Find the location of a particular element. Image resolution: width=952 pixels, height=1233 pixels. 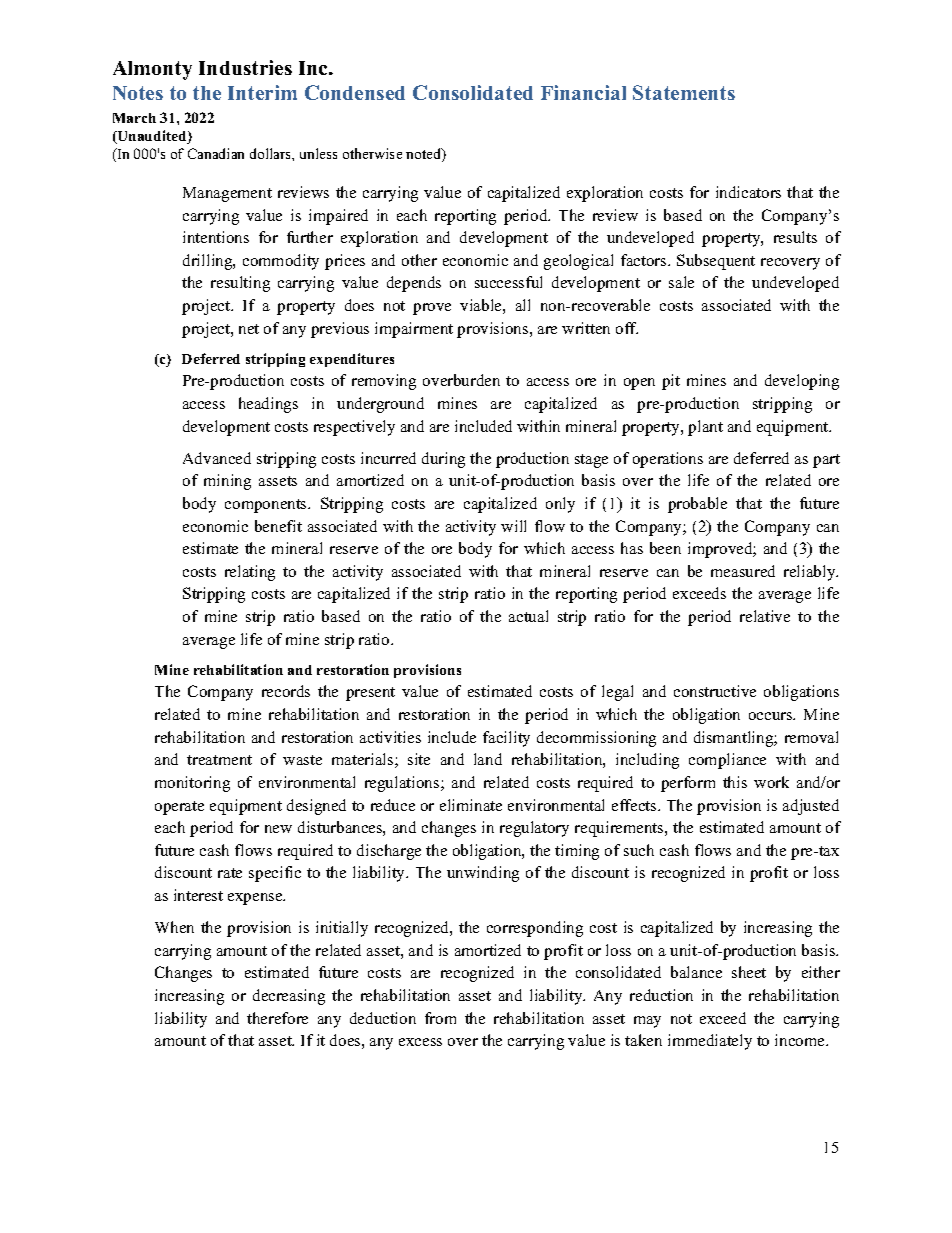

Interim is located at coordinates (262, 92).
